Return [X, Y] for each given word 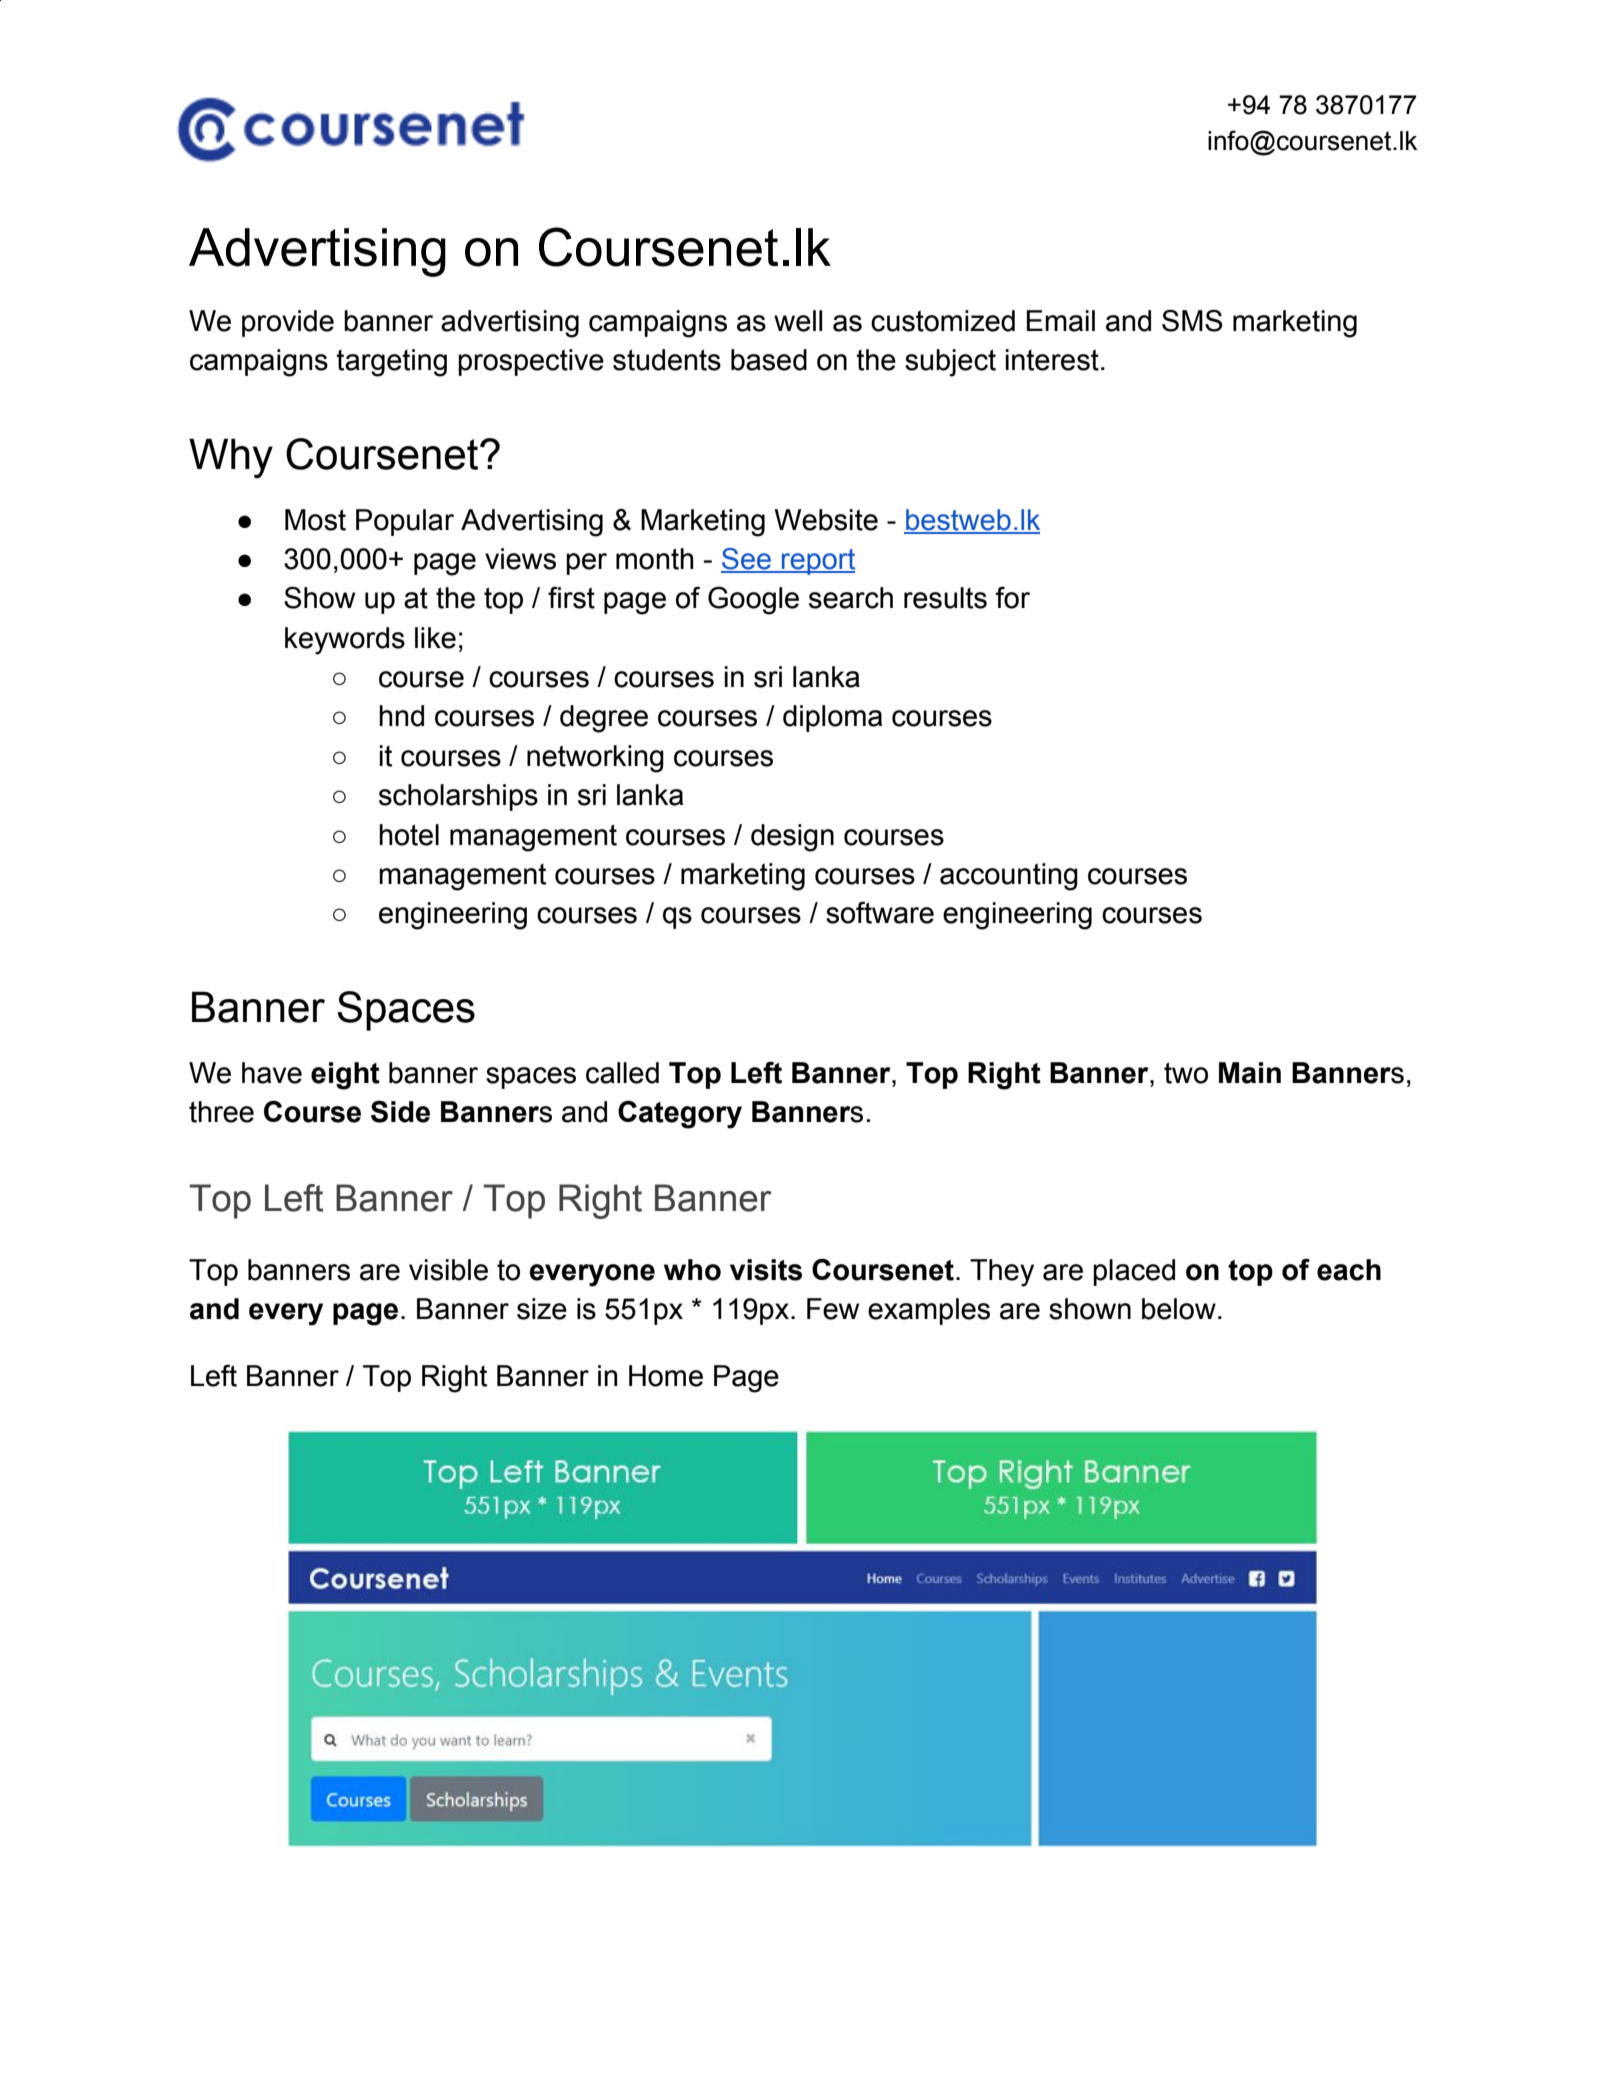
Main [1250, 1073]
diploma [832, 718]
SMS [1192, 320]
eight [345, 1076]
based [769, 360]
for [1012, 597]
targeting [391, 363]
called [622, 1073]
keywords [345, 641]
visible [448, 1270]
